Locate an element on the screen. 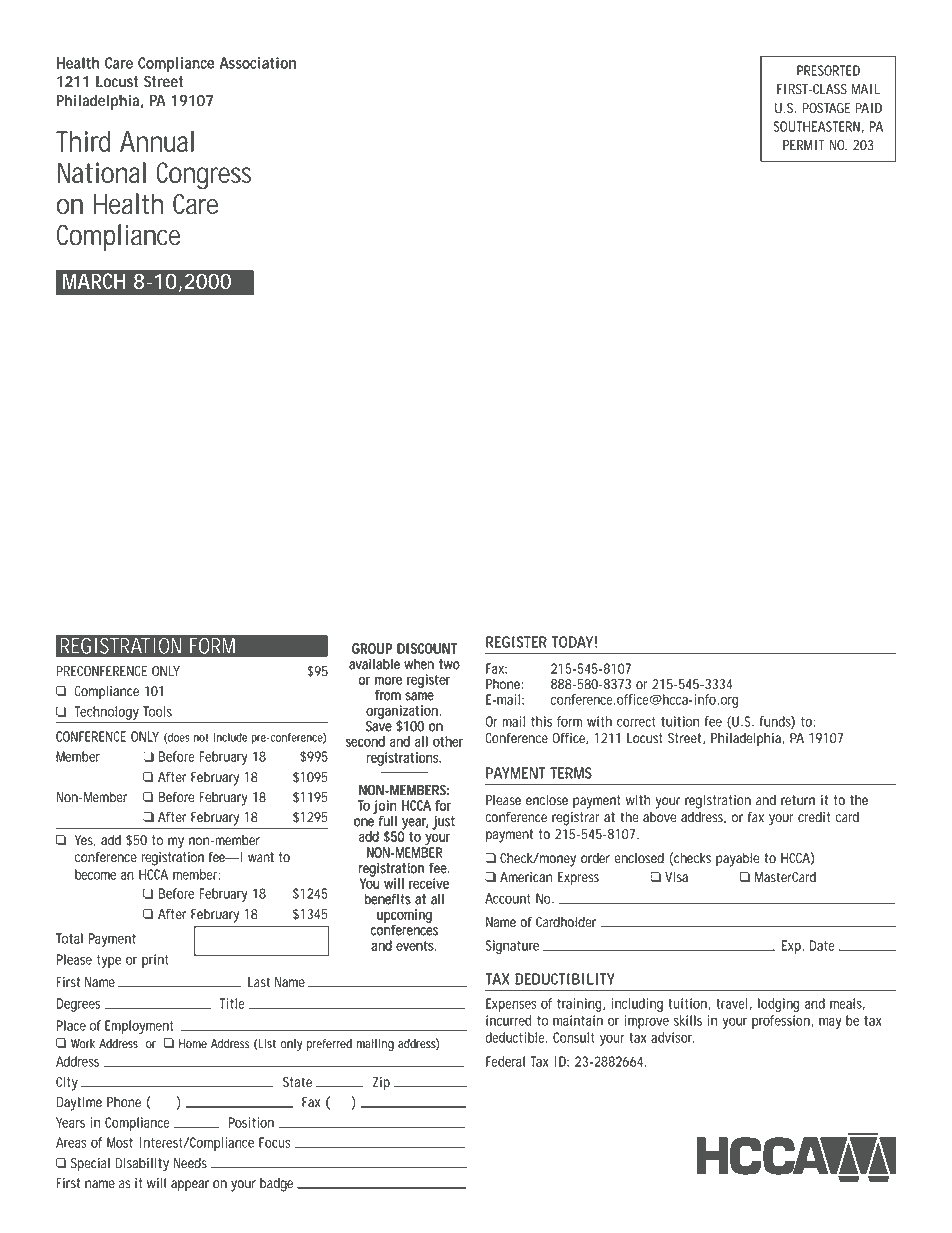 The height and width of the screenshot is (1233, 952). Association is located at coordinates (258, 63).
